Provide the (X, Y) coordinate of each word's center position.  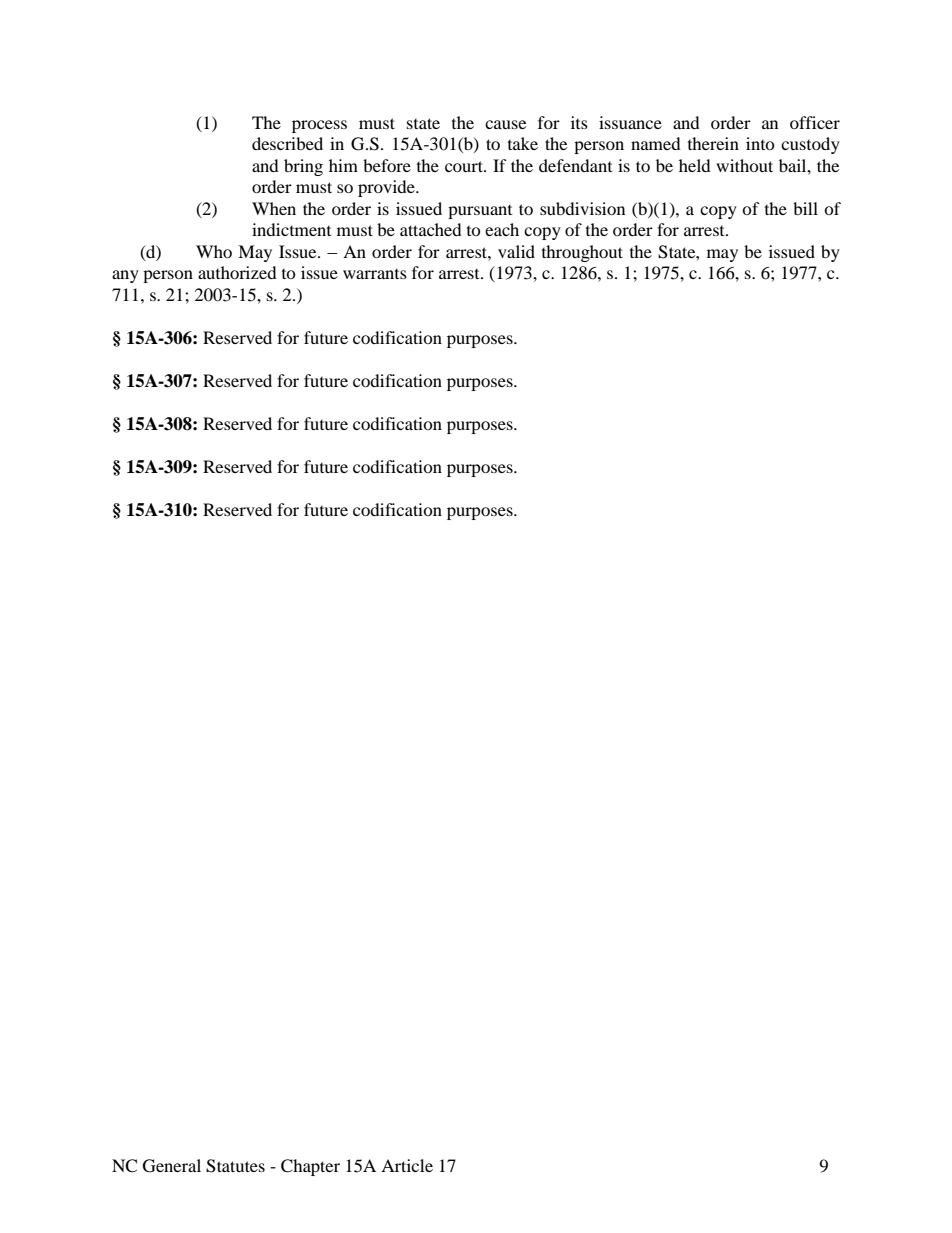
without (744, 165)
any (125, 276)
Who (214, 251)
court (465, 166)
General (172, 1166)
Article (407, 1165)
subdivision (582, 208)
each (502, 229)
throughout (582, 253)
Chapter (310, 1167)
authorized (237, 272)
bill (805, 208)
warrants (375, 274)
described (287, 143)
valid (516, 251)
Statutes (235, 1166)
